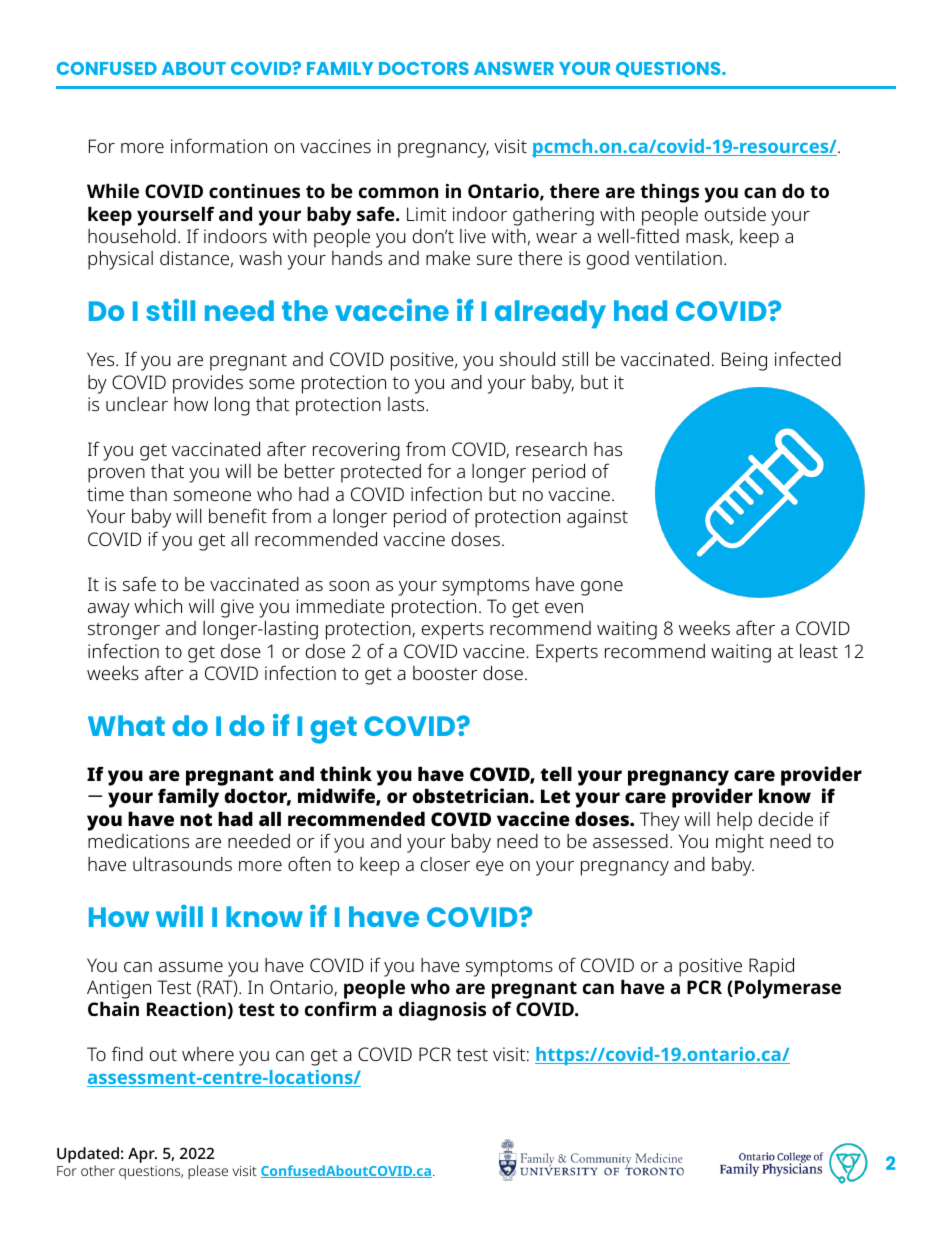  What do you see at coordinates (158, 606) in the document?
I see `which` at bounding box center [158, 606].
